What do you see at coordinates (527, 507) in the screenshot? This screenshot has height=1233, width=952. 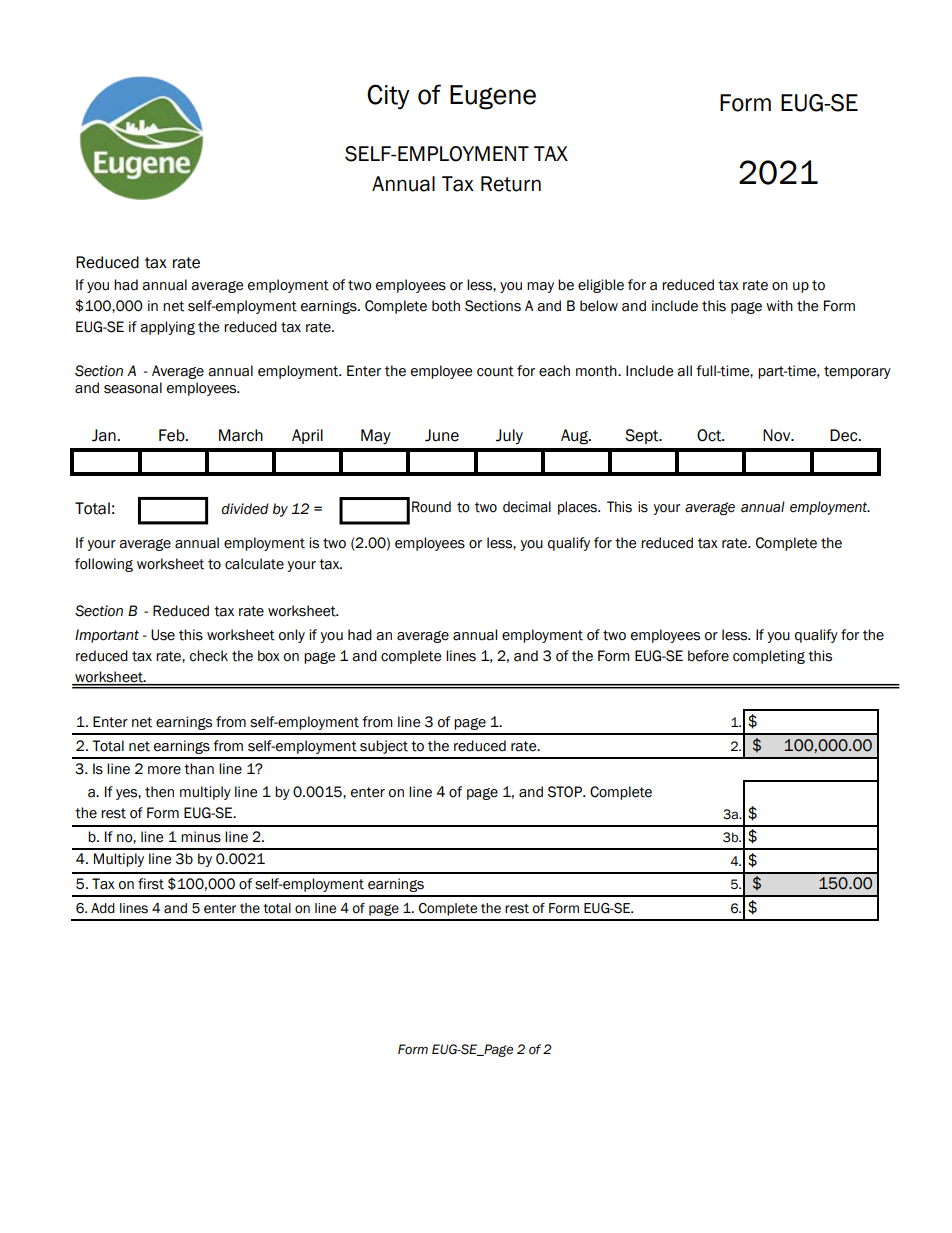 I see `decimal` at bounding box center [527, 507].
